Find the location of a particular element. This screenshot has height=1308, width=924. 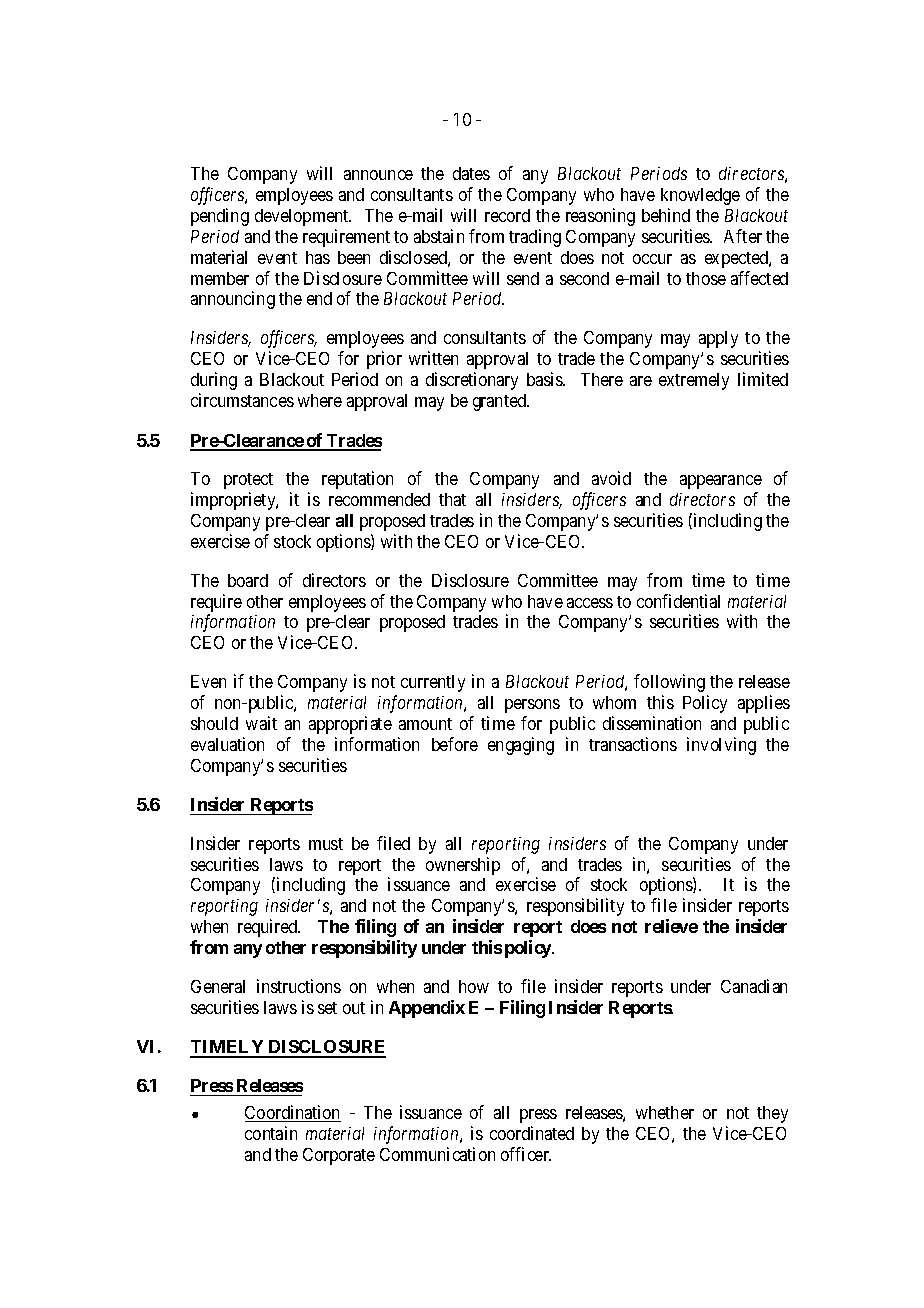

that is located at coordinates (452, 499).
